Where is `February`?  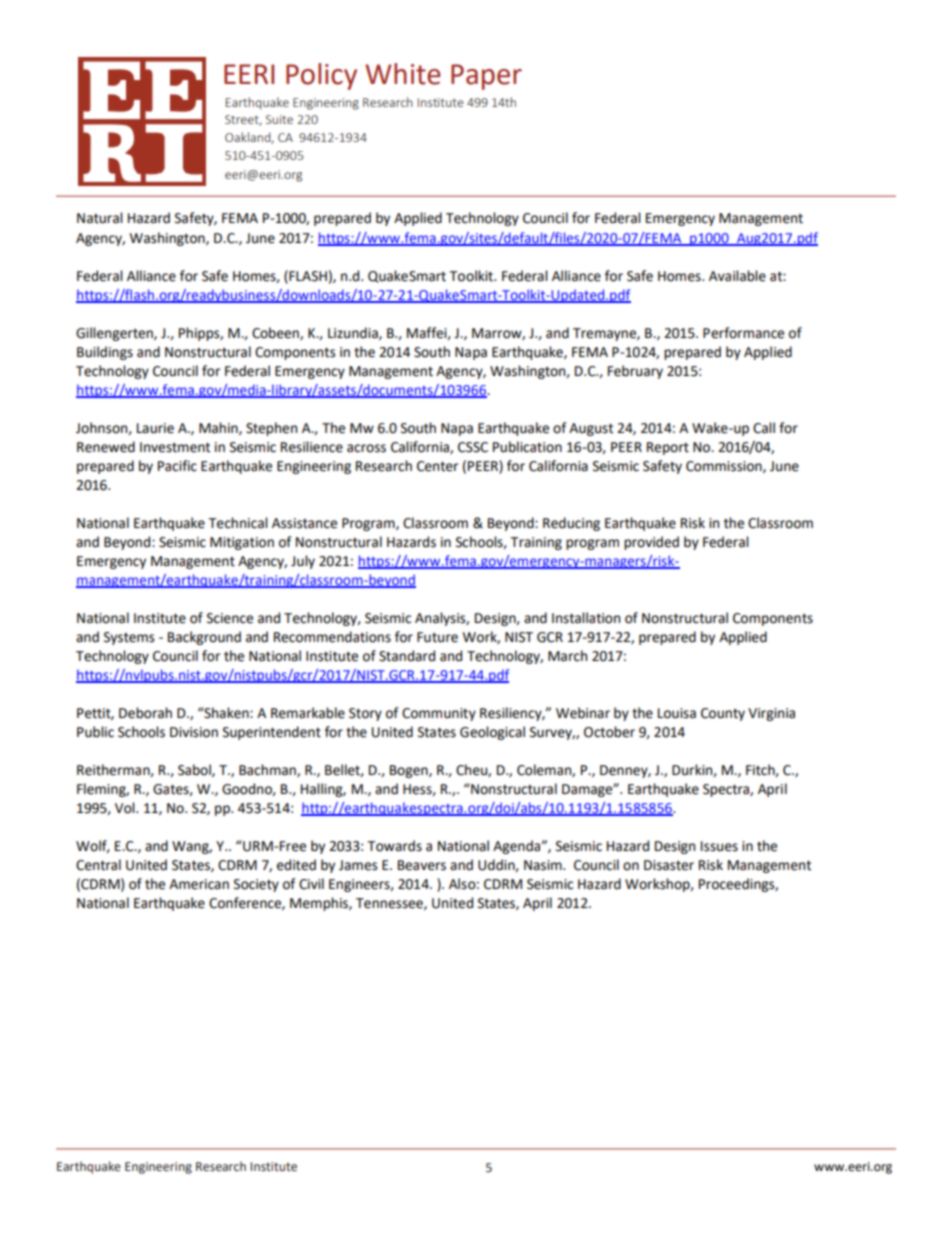
February is located at coordinates (635, 372).
